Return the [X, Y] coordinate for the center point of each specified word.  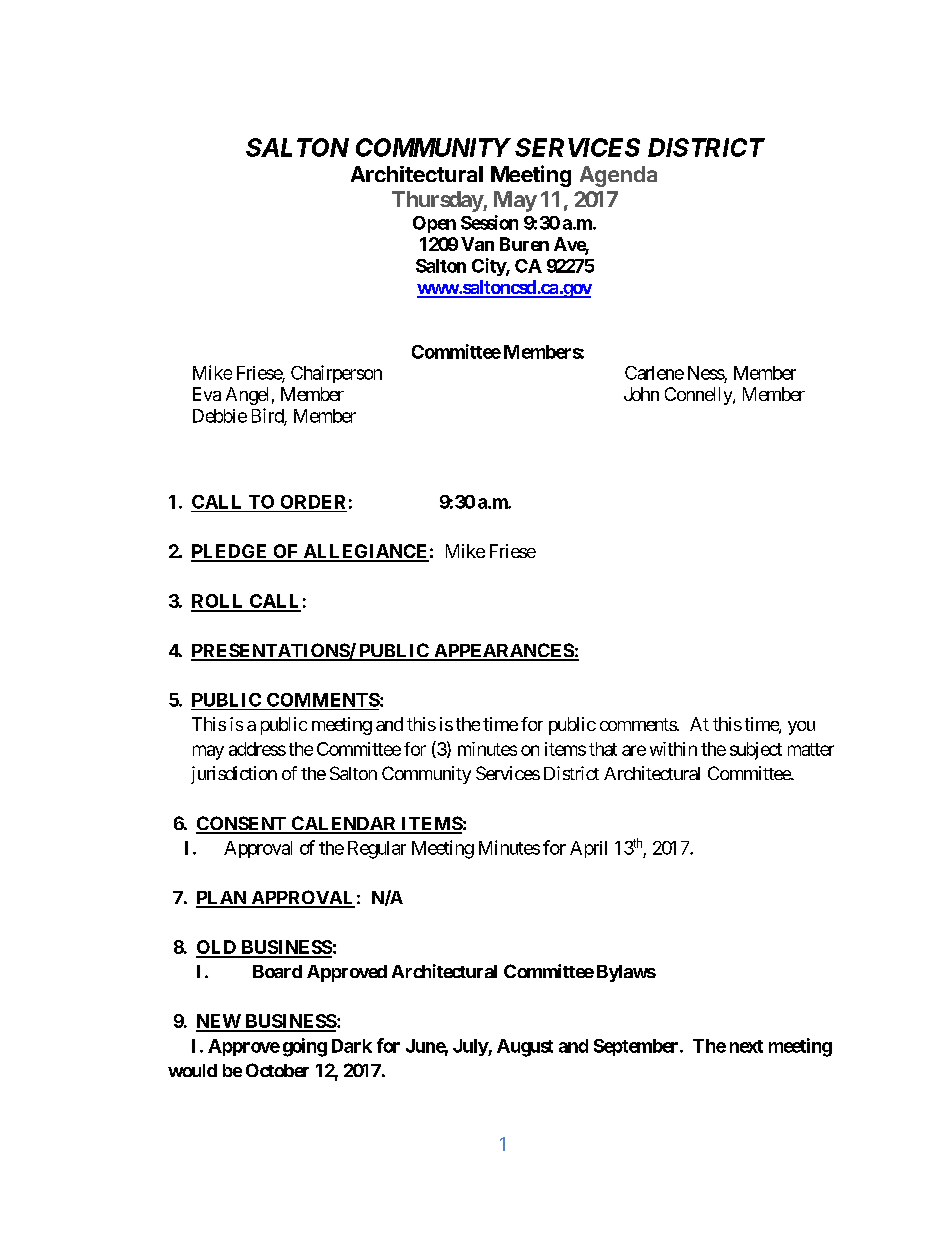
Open [434, 224]
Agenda [618, 176]
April [588, 849]
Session [489, 222]
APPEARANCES [503, 651]
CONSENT [242, 824]
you [801, 728]
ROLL [218, 602]
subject [756, 751]
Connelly [699, 396]
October [277, 1070]
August [525, 1048]
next [746, 1046]
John [641, 394]
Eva [207, 394]
